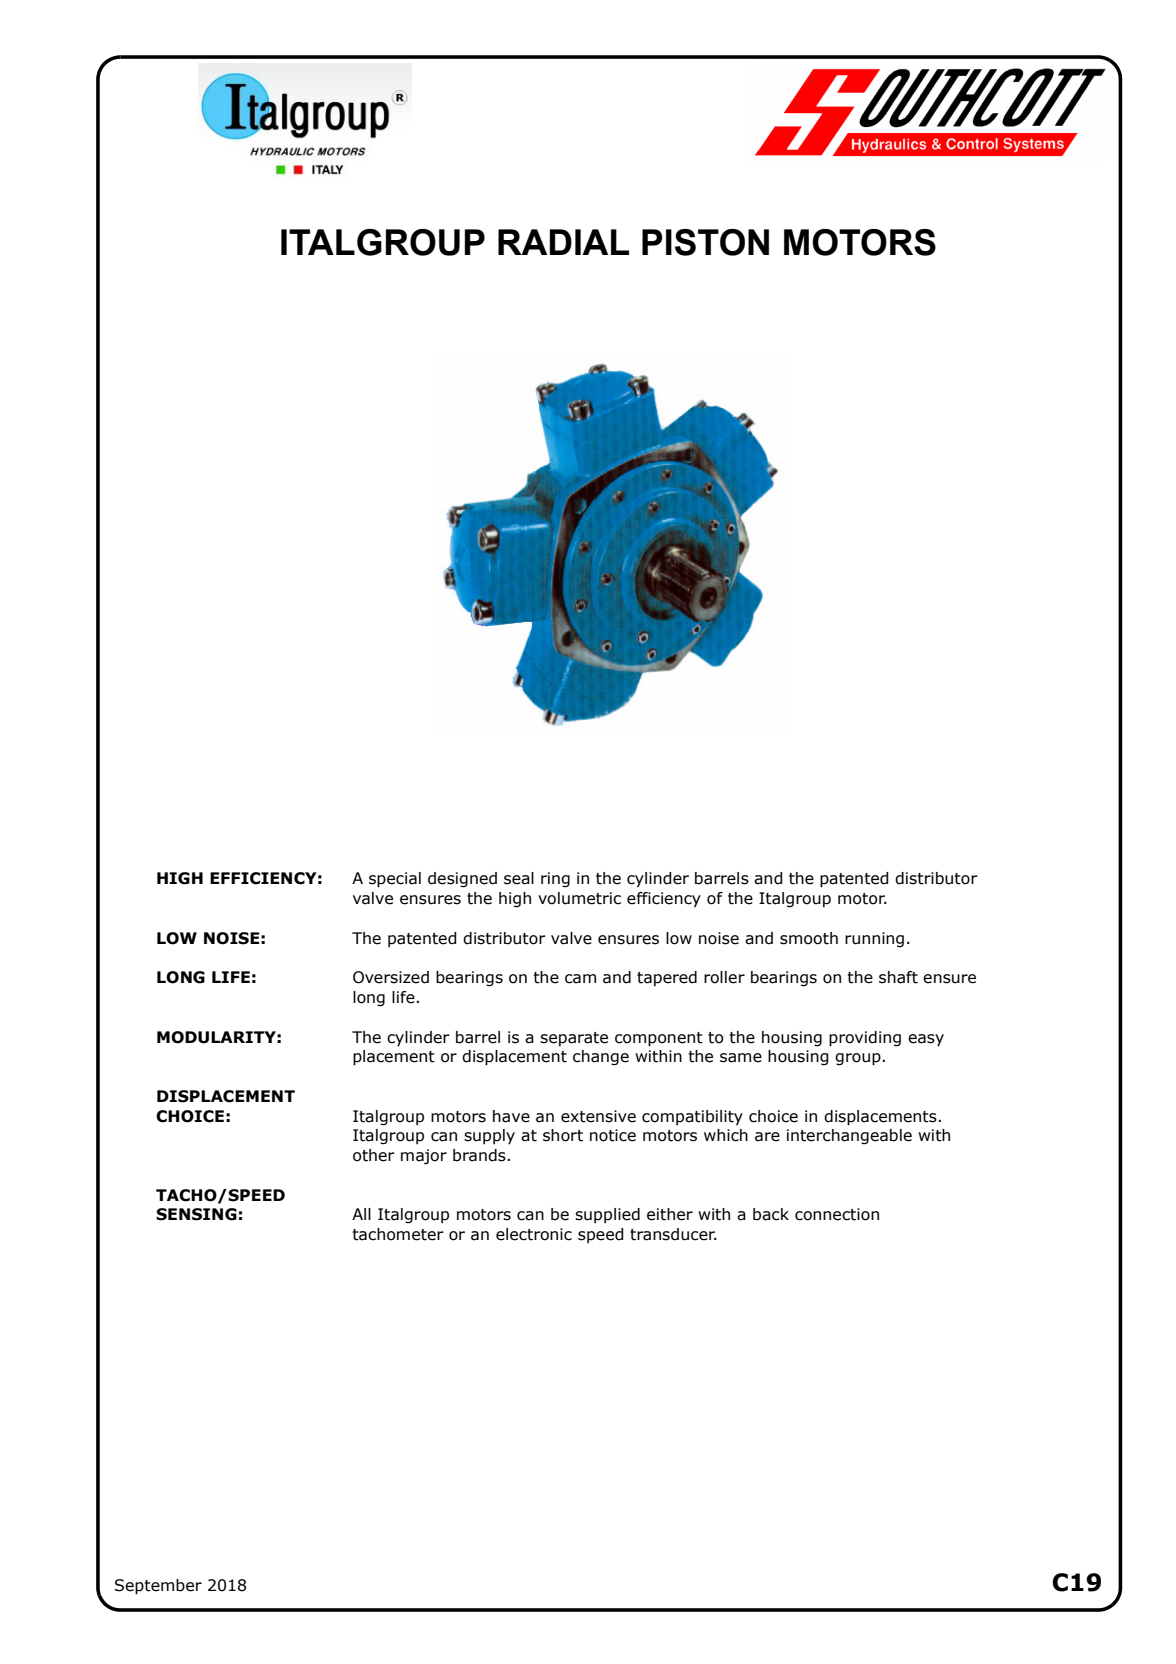 Image resolution: width=1176 pixels, height=1664 pixels. Describe the element at coordinates (519, 878) in the screenshot. I see `seal` at that location.
